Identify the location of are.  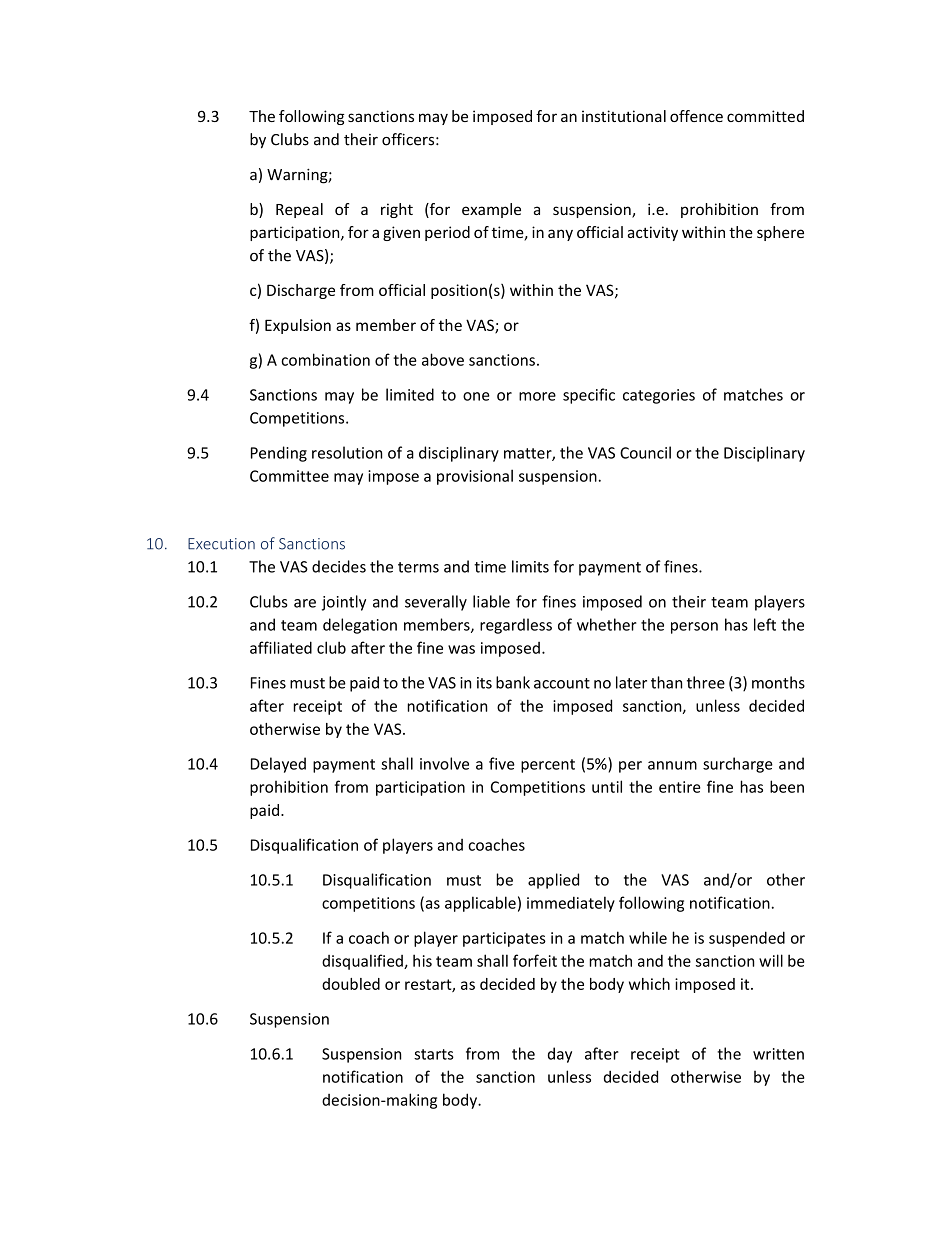
(305, 603).
